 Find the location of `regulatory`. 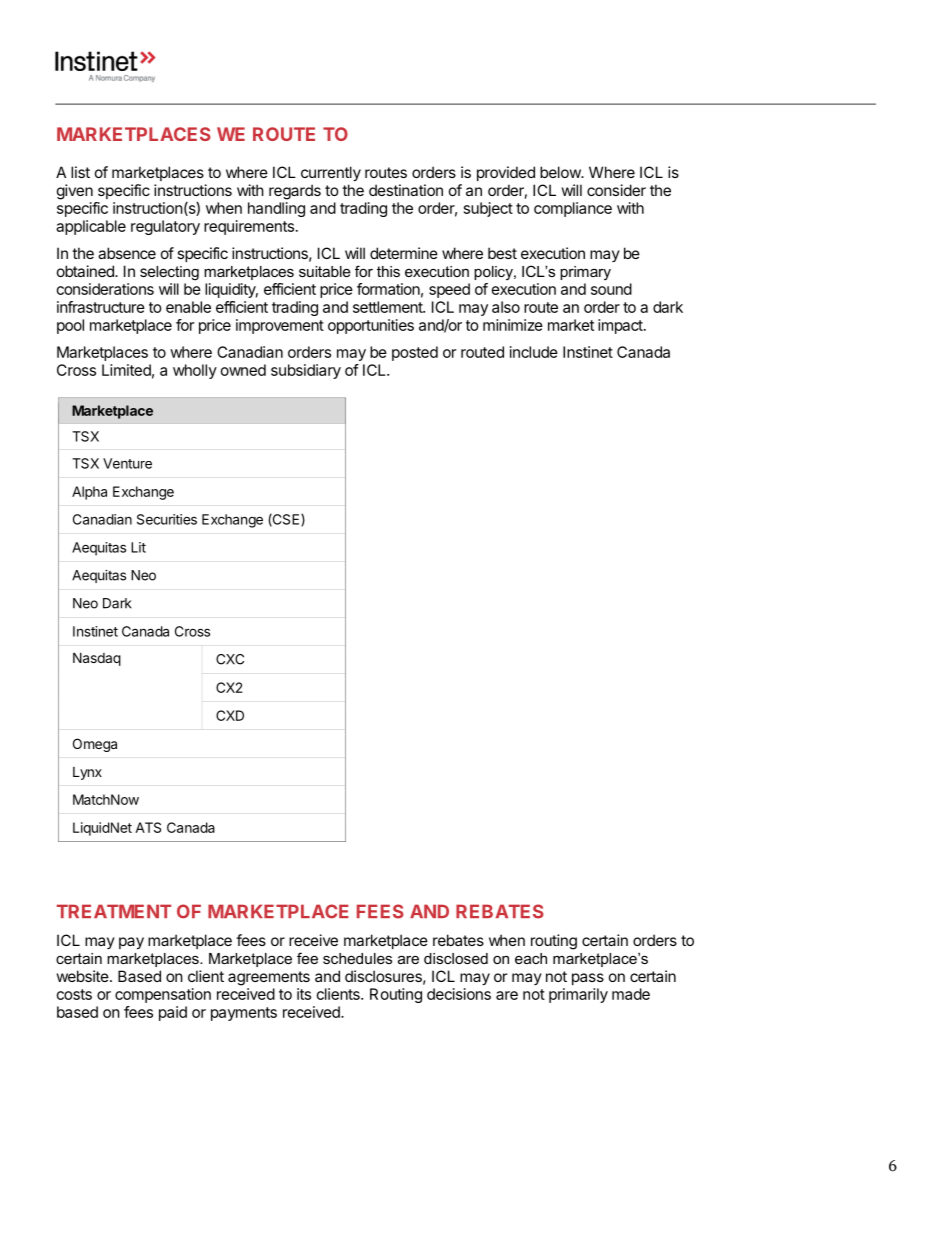

regulatory is located at coordinates (165, 227).
